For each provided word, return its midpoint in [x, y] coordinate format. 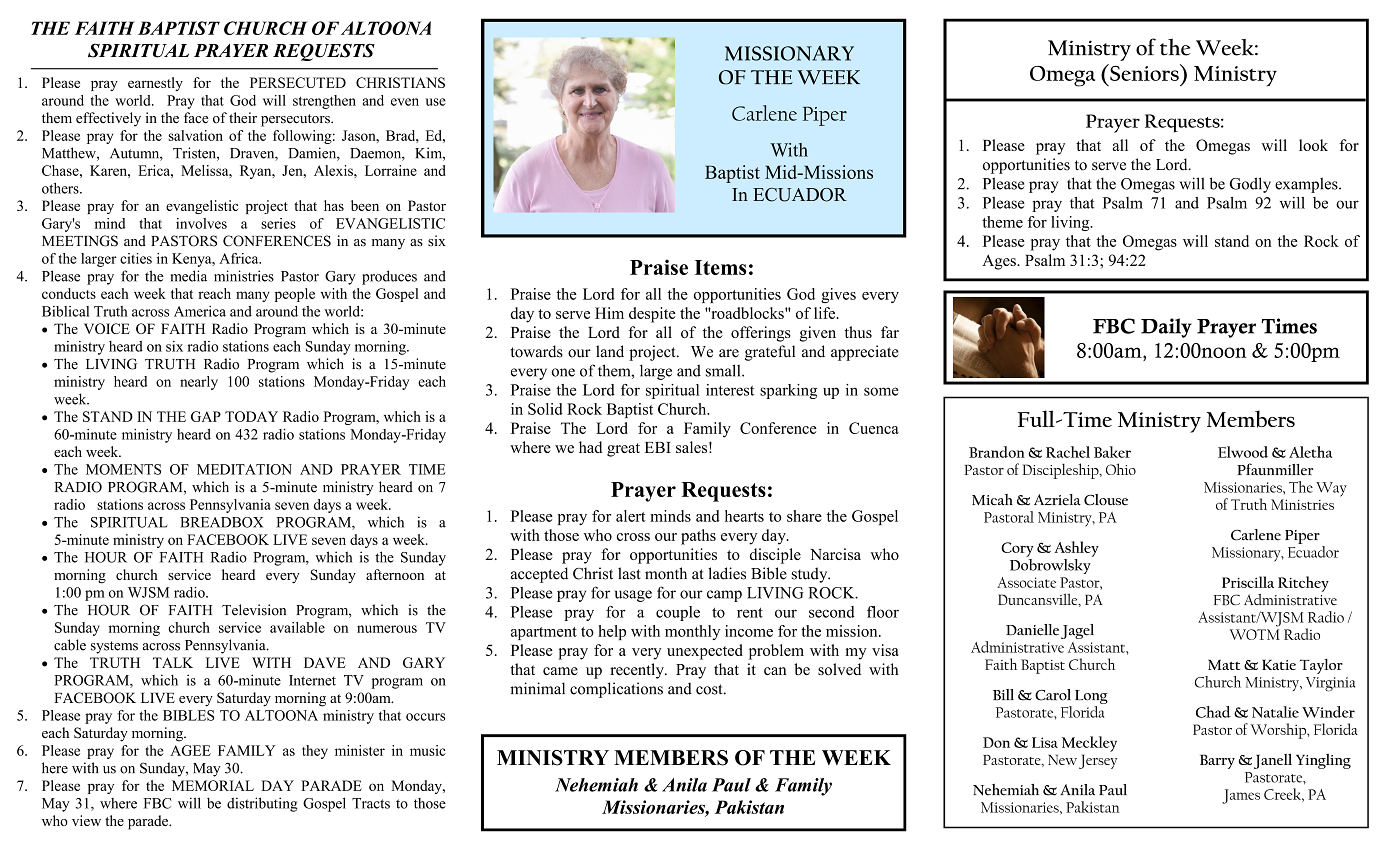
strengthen [324, 102]
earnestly [155, 84]
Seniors [1144, 72]
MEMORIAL [213, 785]
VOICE [107, 328]
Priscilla [1248, 582]
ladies [727, 573]
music [428, 750]
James [1241, 796]
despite [652, 315]
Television [254, 610]
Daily [1166, 328]
